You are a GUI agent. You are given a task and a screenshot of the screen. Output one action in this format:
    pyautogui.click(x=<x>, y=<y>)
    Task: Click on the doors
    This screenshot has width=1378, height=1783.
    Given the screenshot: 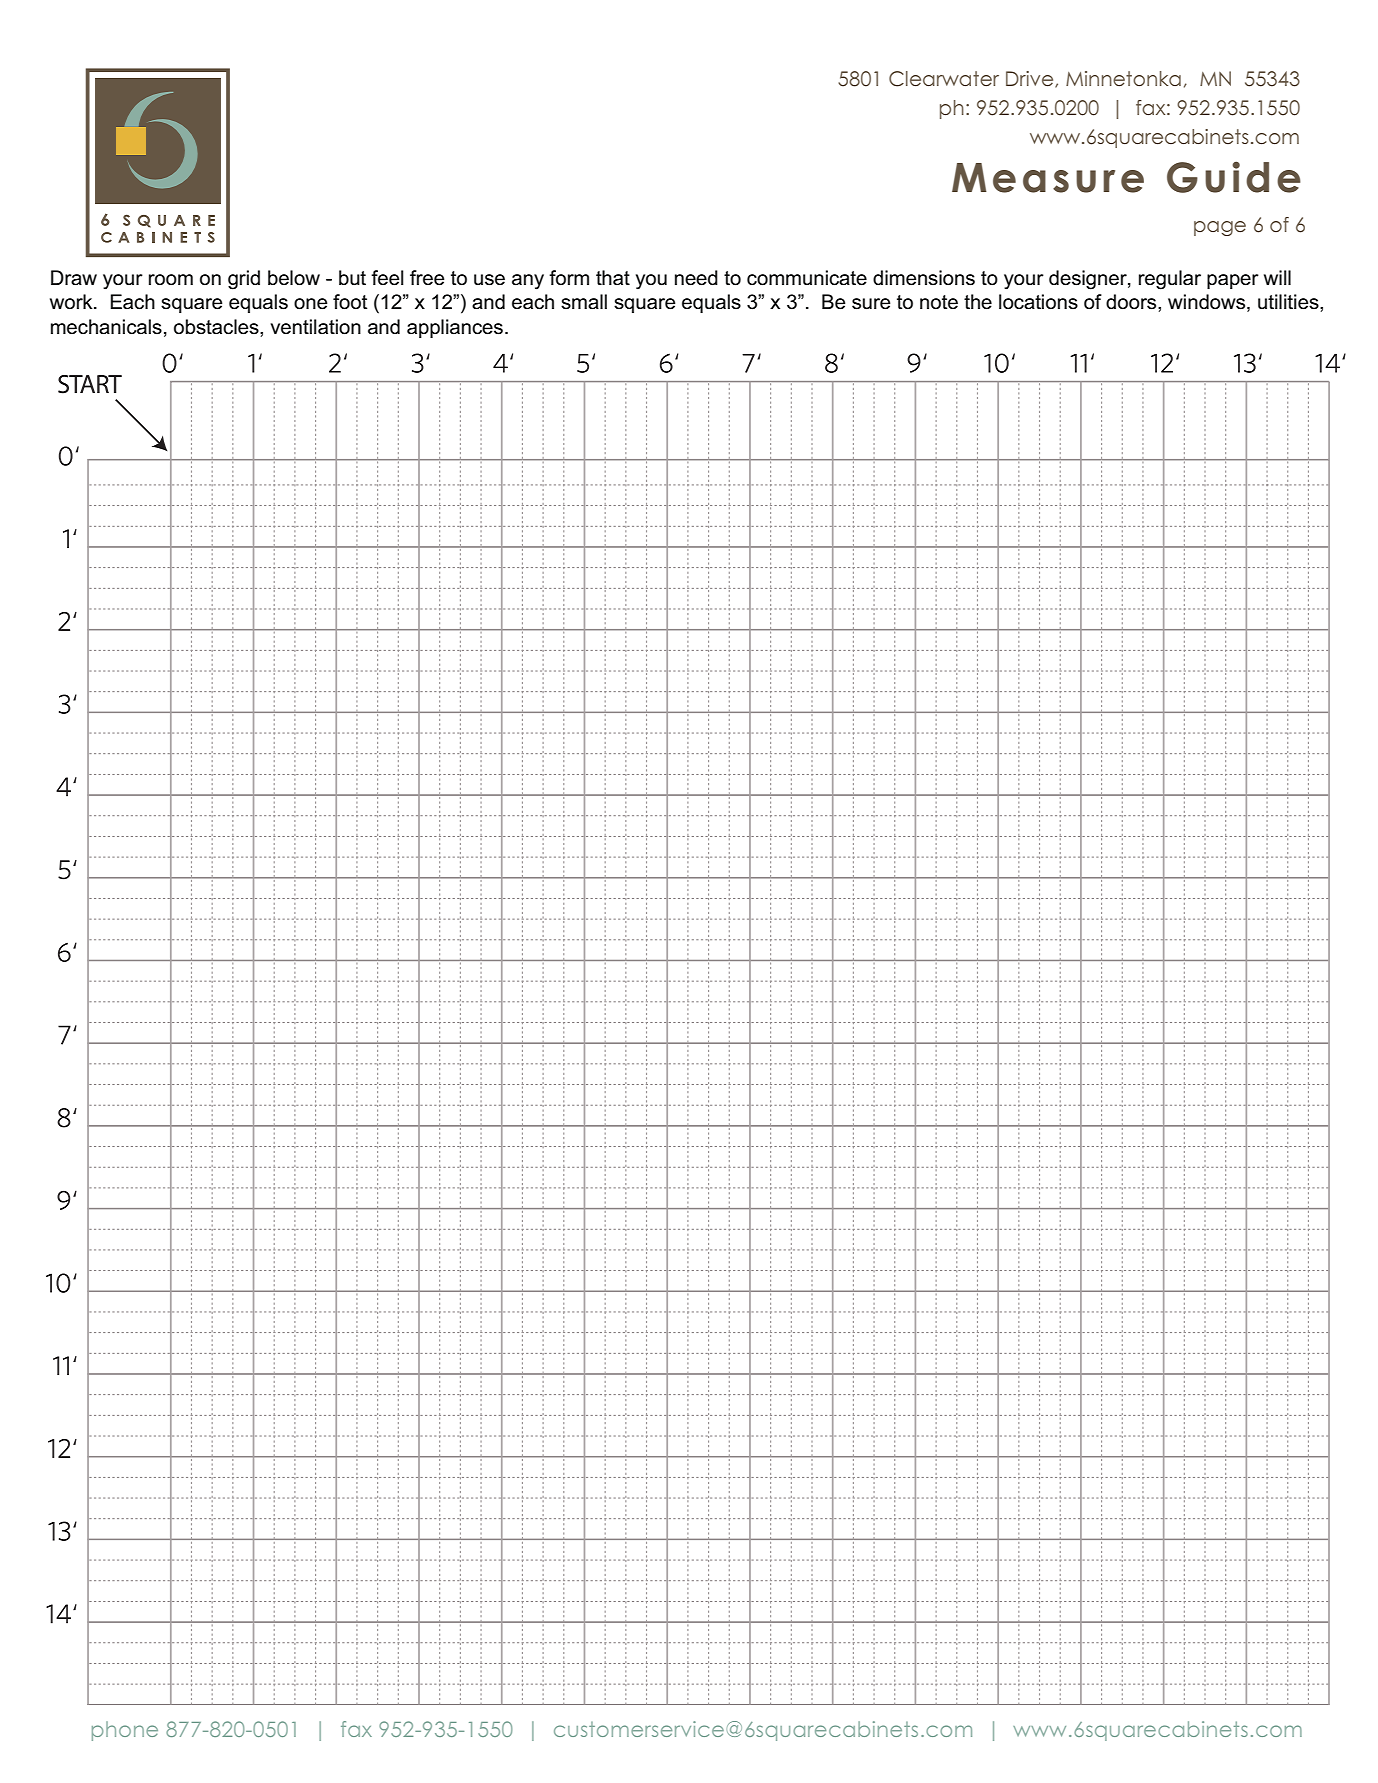 What is the action you would take?
    pyautogui.click(x=1132, y=302)
